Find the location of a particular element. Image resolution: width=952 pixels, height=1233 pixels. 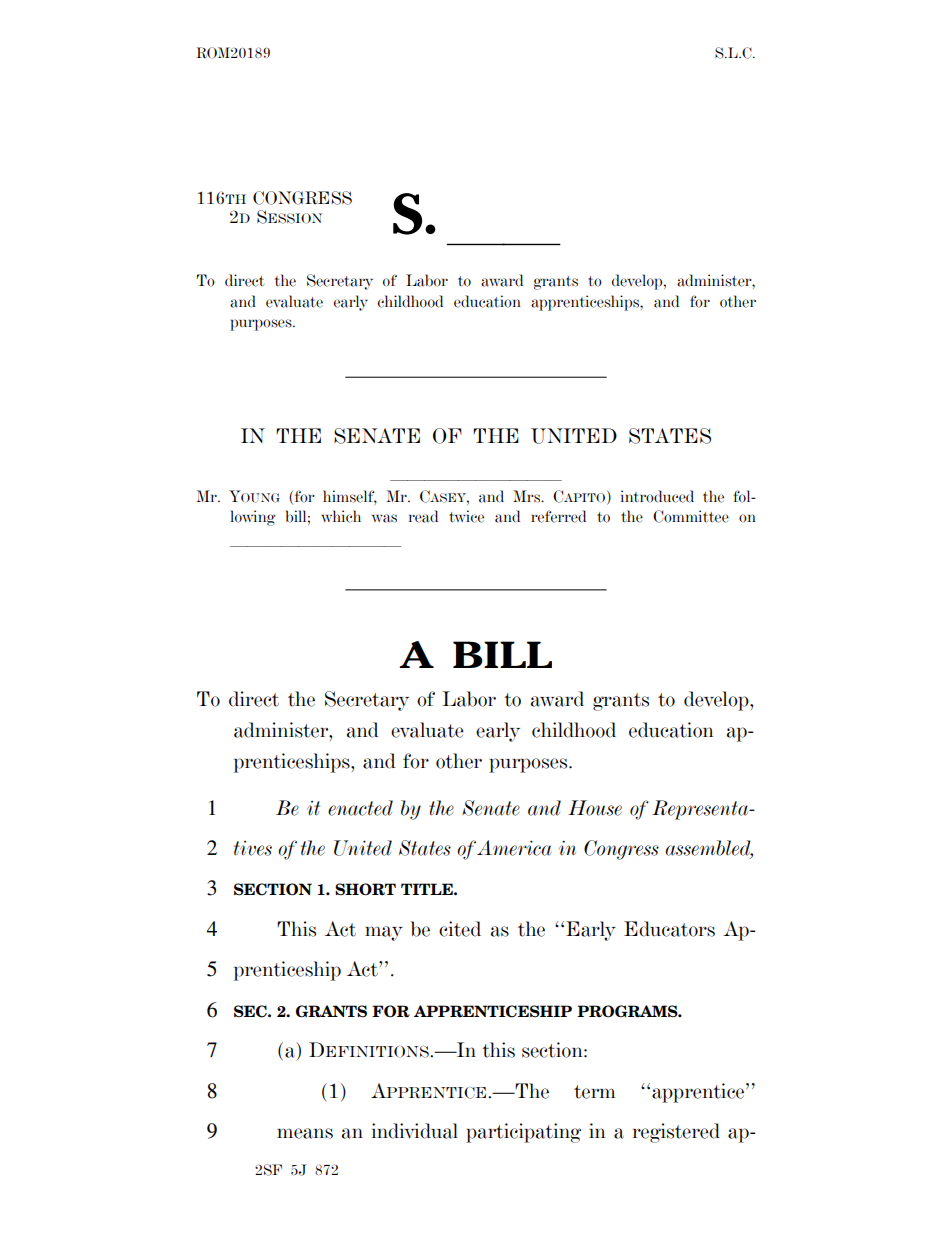

cited is located at coordinates (460, 929).
